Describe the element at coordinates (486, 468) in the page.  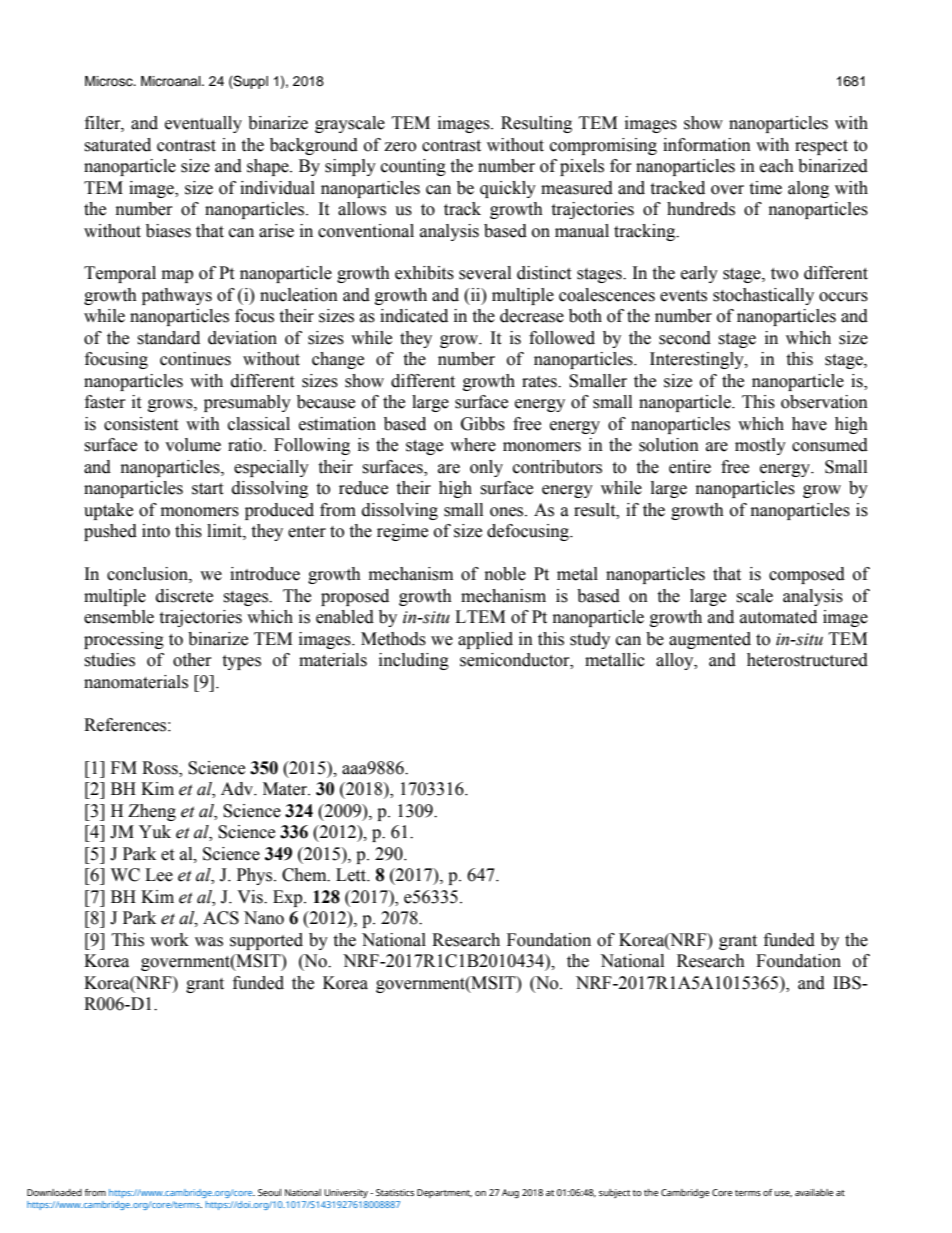
I see `only` at that location.
